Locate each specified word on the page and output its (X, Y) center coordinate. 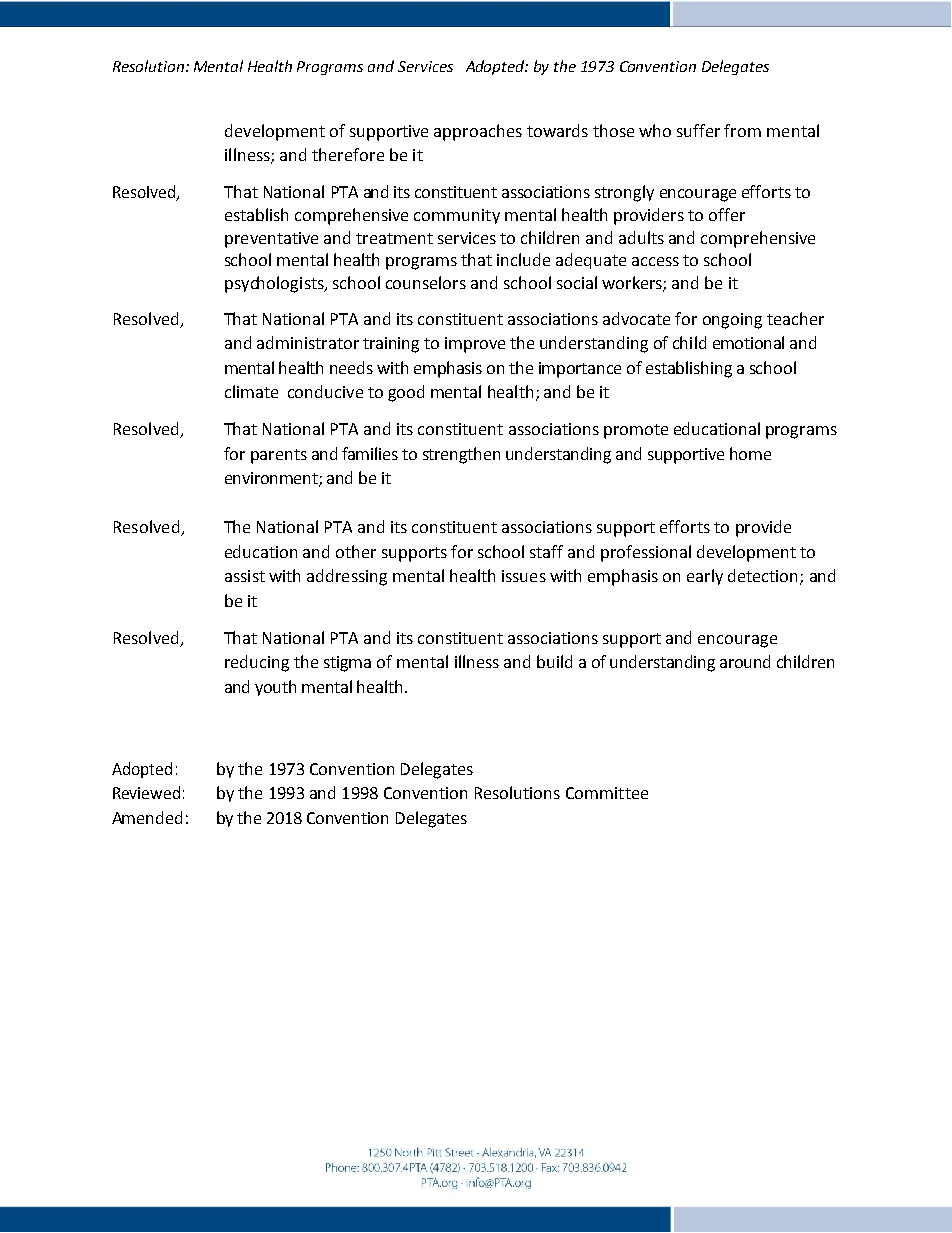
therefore (348, 154)
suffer (698, 130)
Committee (607, 793)
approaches (478, 132)
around (745, 661)
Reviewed (146, 792)
